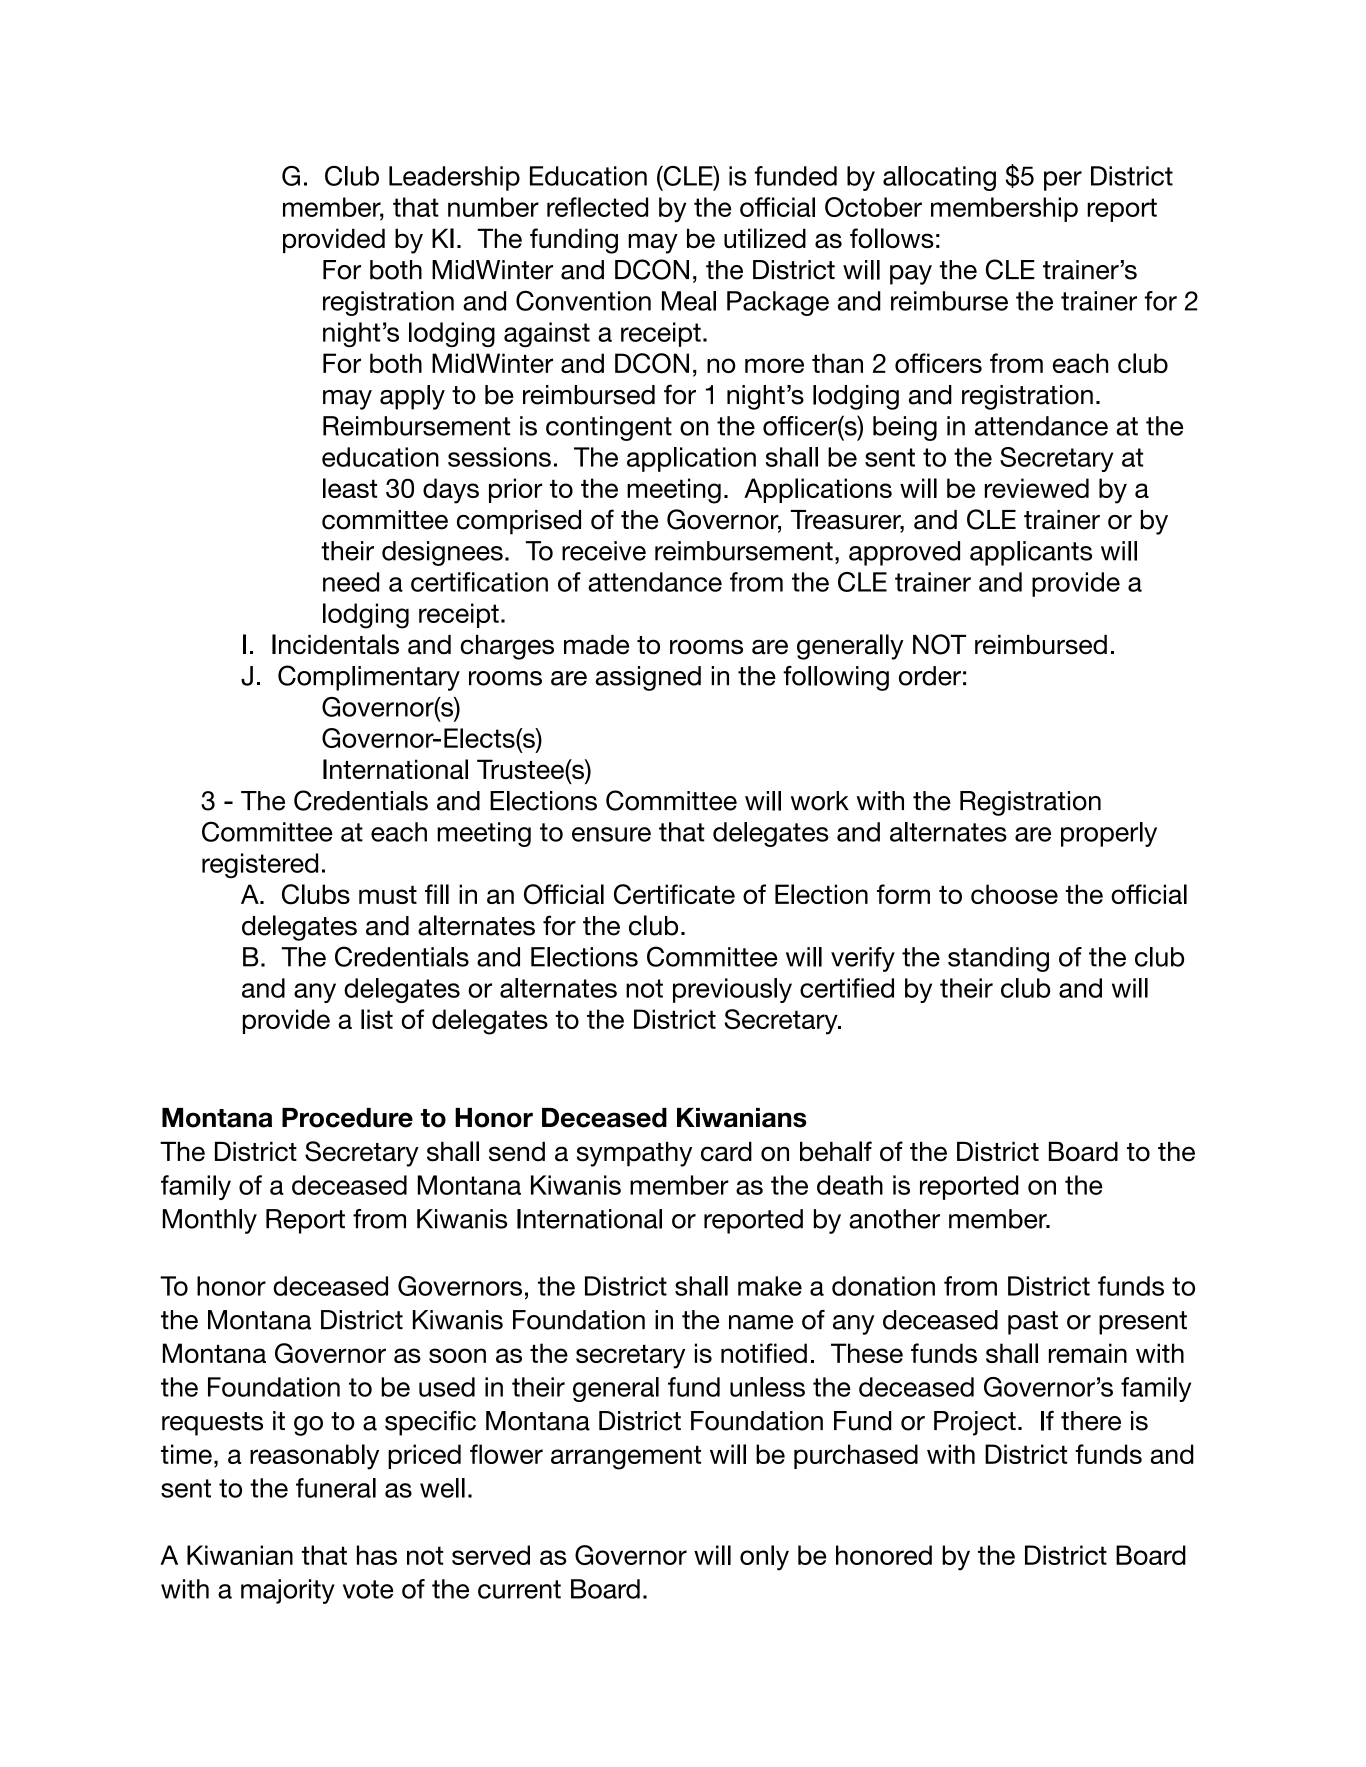 This document has height=1767, width=1366. I want to click on order, so click(930, 676).
